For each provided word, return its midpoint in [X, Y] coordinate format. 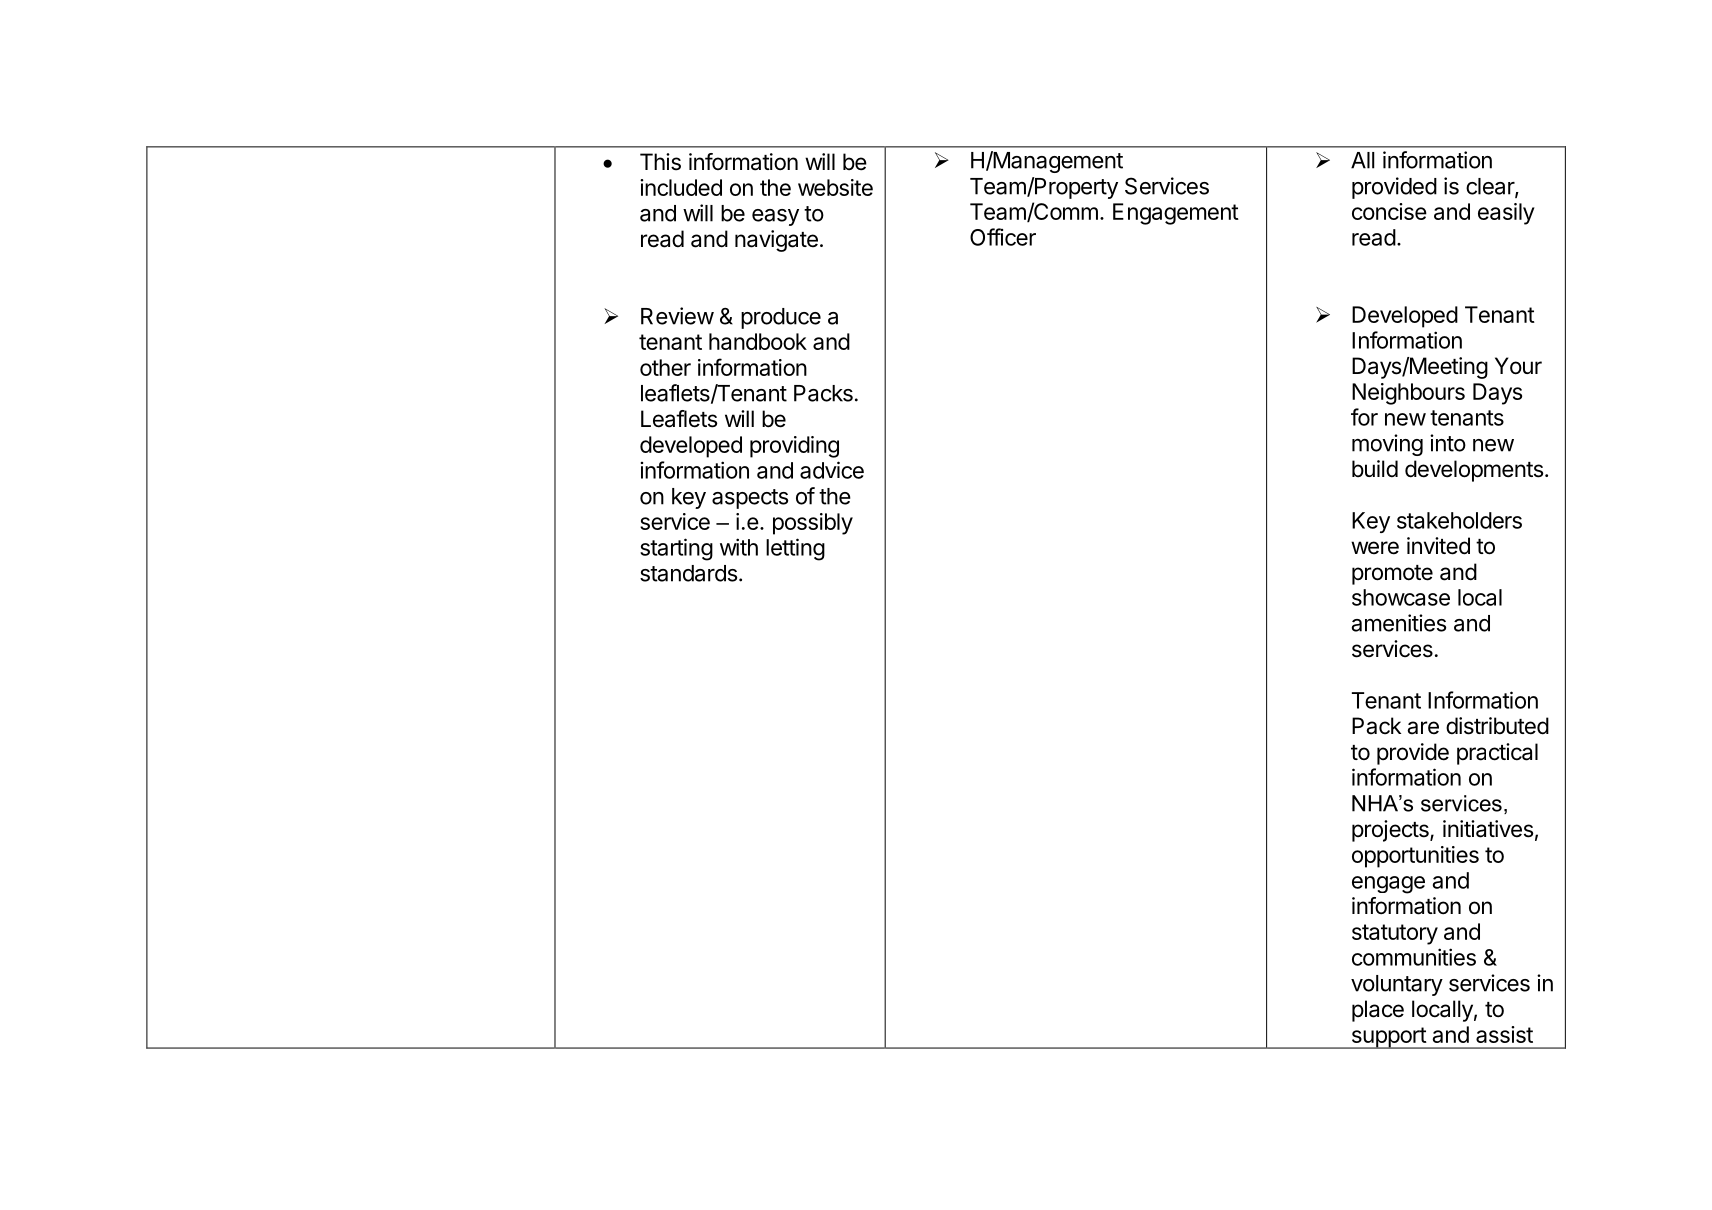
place [1378, 1011]
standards [688, 573]
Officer [1003, 237]
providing [794, 447]
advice [832, 470]
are [1423, 728]
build [1375, 469]
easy [775, 217]
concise [1389, 211]
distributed [1497, 726]
